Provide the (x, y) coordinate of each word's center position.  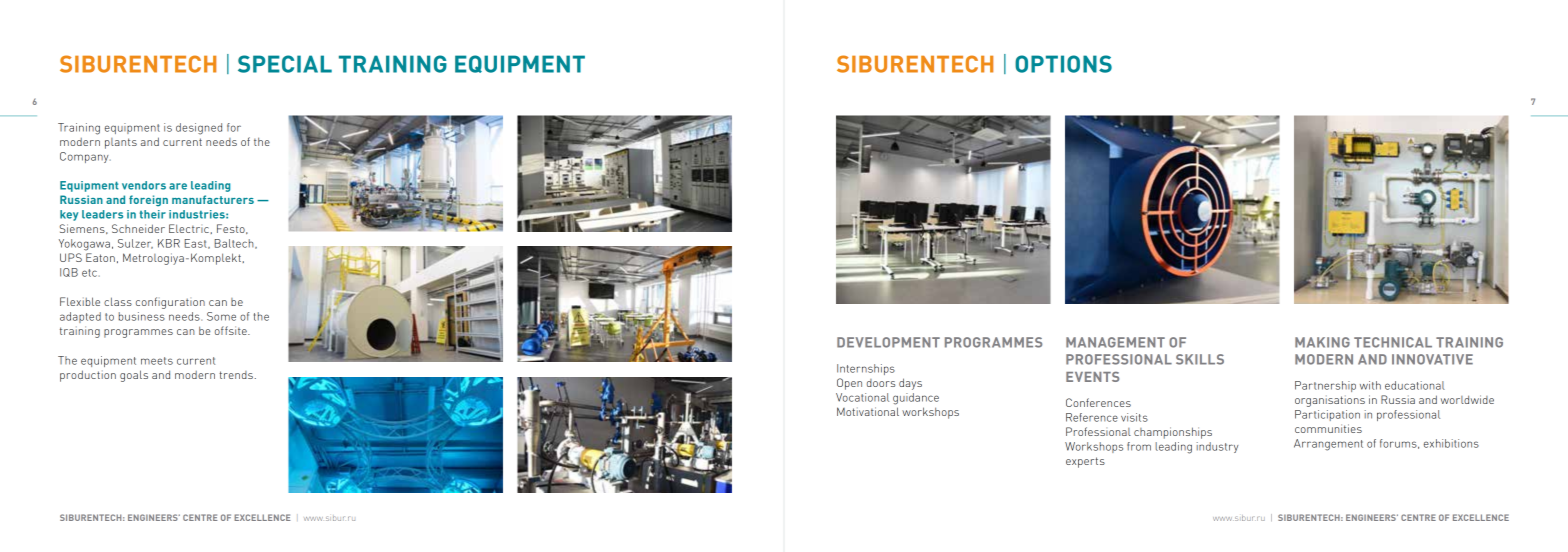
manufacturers (213, 199)
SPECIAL (285, 64)
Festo (232, 229)
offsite (232, 330)
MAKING (1322, 342)
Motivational (868, 411)
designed (199, 129)
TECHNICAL (1393, 342)
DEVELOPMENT (888, 342)
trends (236, 375)
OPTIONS (1063, 64)
